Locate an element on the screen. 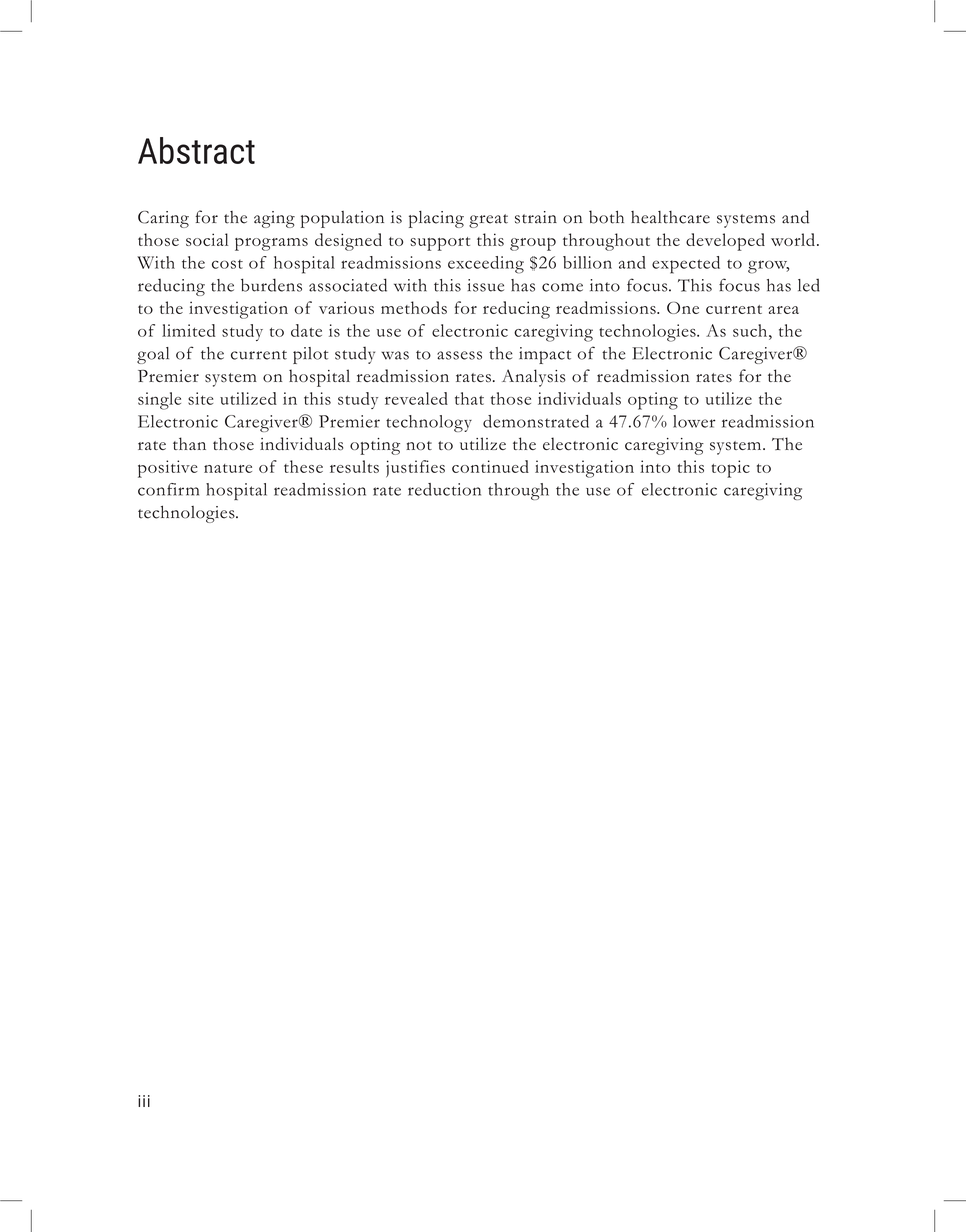  lower is located at coordinates (694, 421).
